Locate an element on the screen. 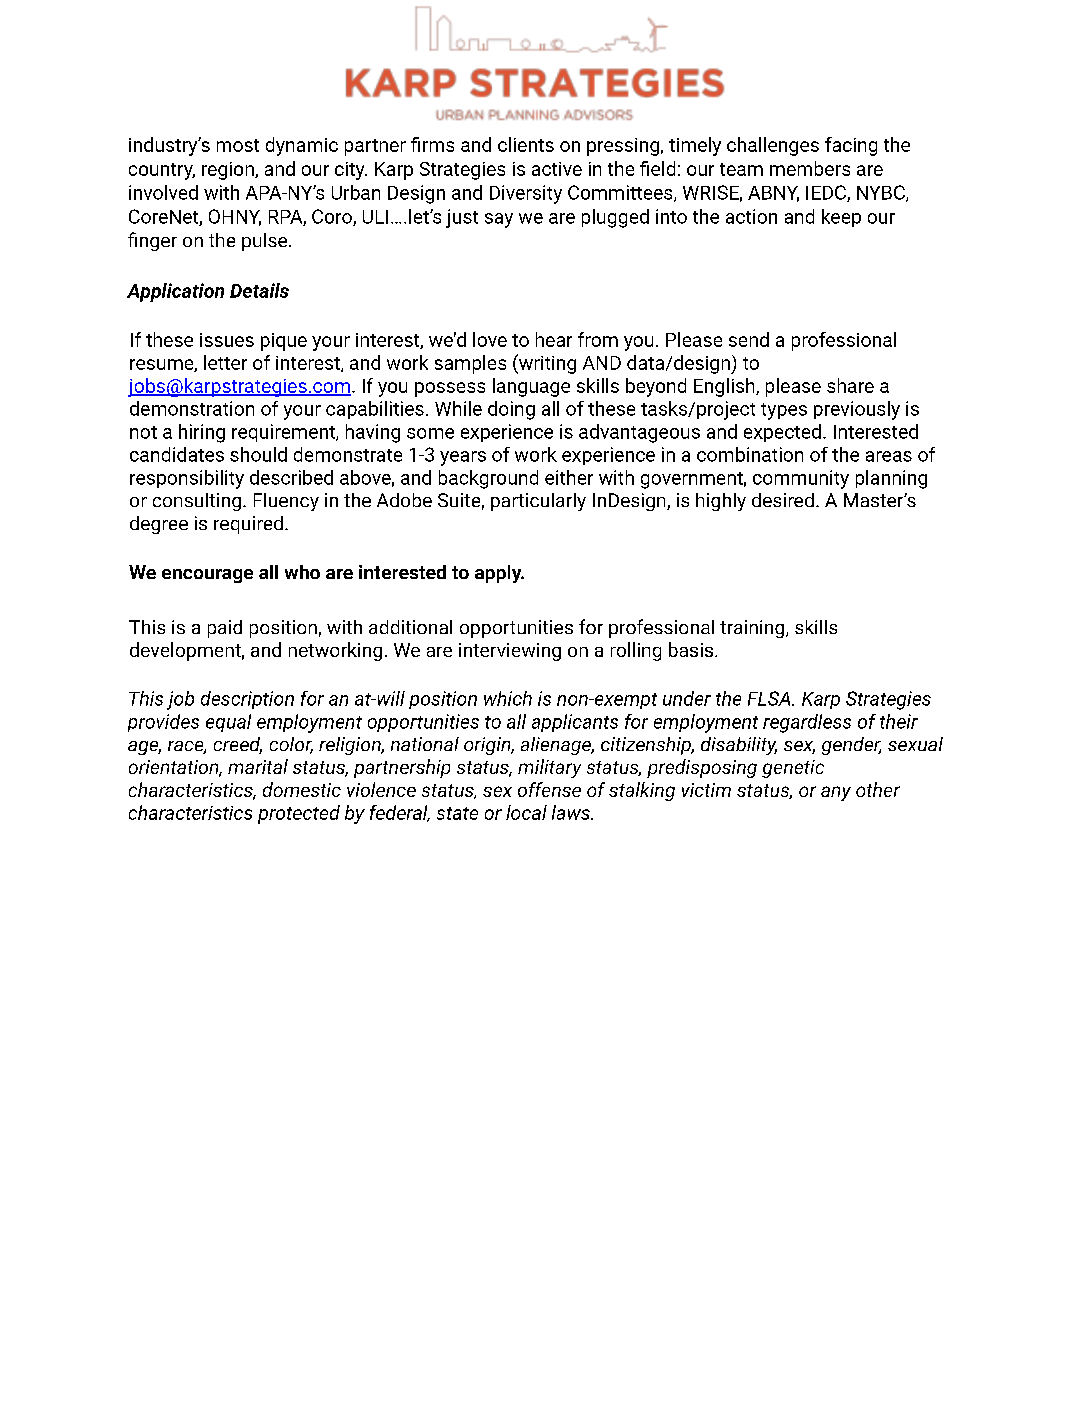  members is located at coordinates (810, 168).
